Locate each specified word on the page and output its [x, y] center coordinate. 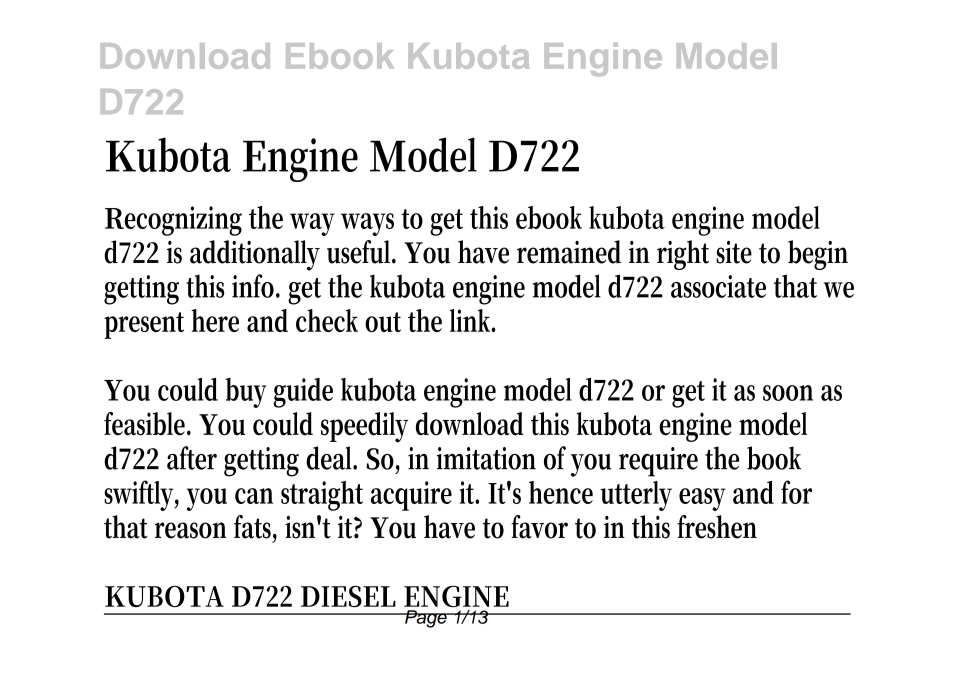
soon [788, 393]
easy [702, 499]
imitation [486, 458]
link [472, 320]
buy [246, 393]
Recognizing [173, 221]
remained [569, 252]
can [254, 496]
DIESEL [348, 596]
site [734, 252]
